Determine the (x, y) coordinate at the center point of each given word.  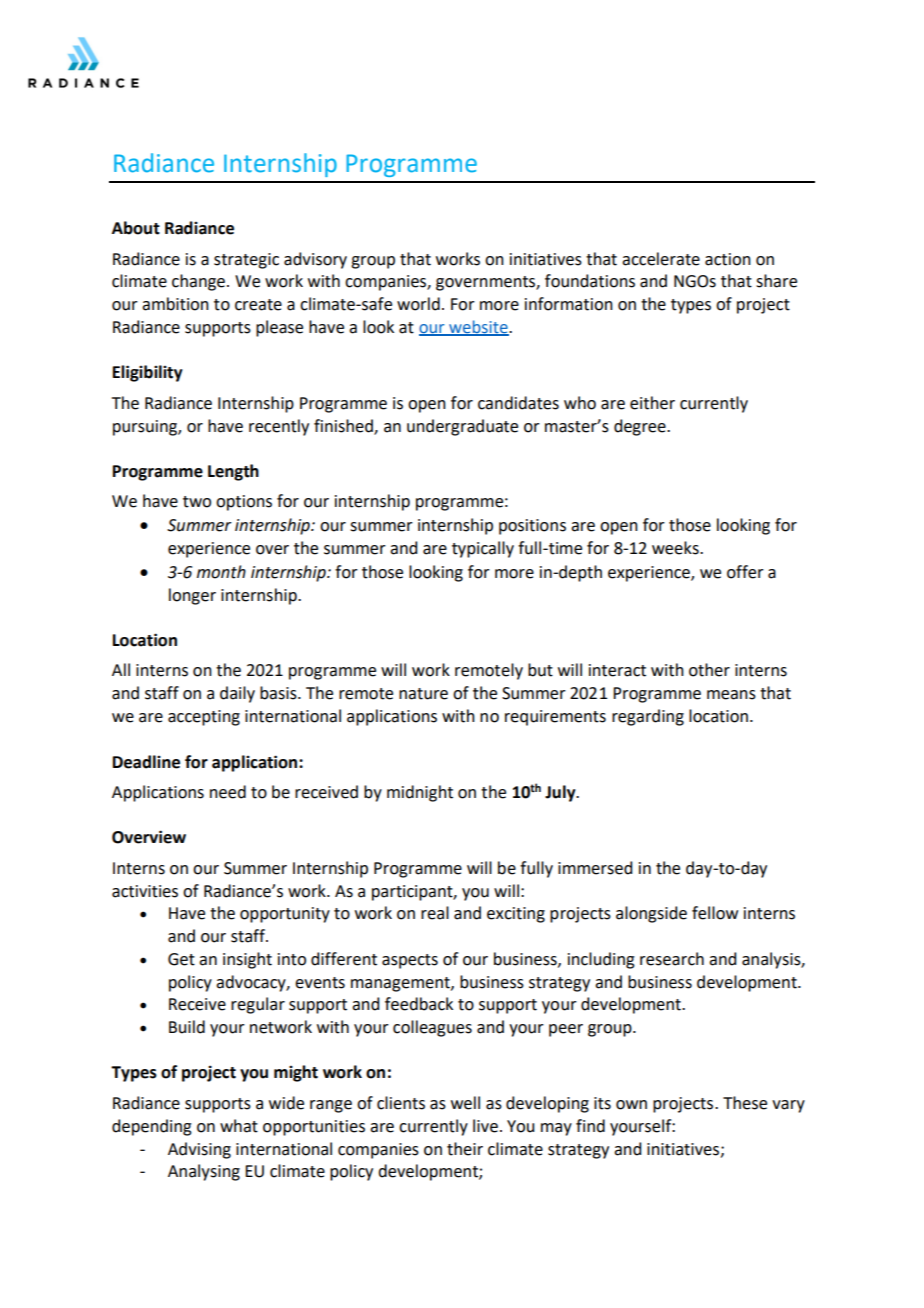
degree (641, 427)
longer (192, 596)
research (672, 959)
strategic (246, 261)
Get (181, 959)
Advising (199, 1150)
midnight (420, 793)
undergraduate (462, 427)
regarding (648, 717)
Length (233, 472)
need (228, 792)
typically (483, 549)
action (728, 259)
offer (745, 572)
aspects (410, 961)
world (418, 304)
